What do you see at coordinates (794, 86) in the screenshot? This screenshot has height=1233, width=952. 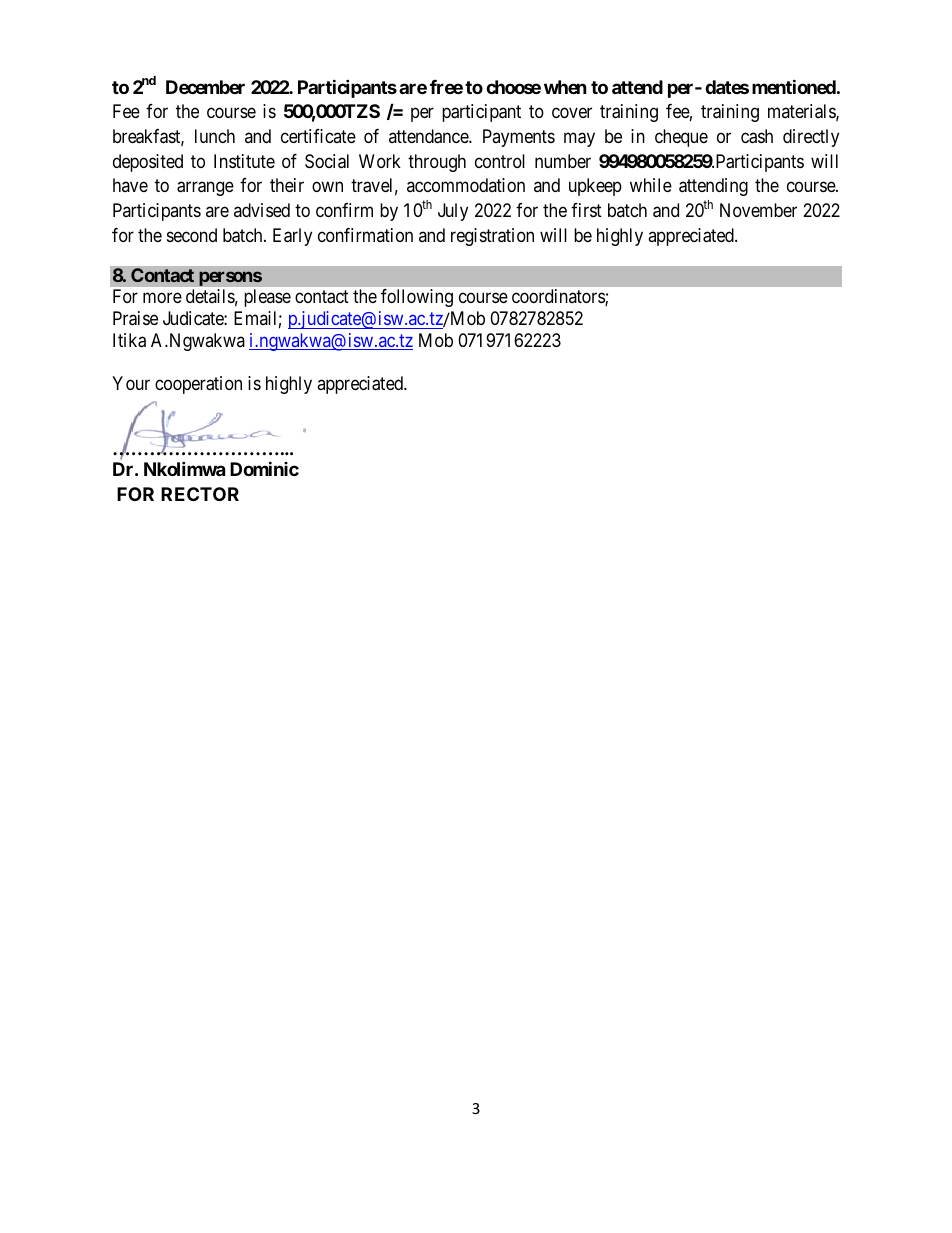 I see `mentioned` at bounding box center [794, 86].
